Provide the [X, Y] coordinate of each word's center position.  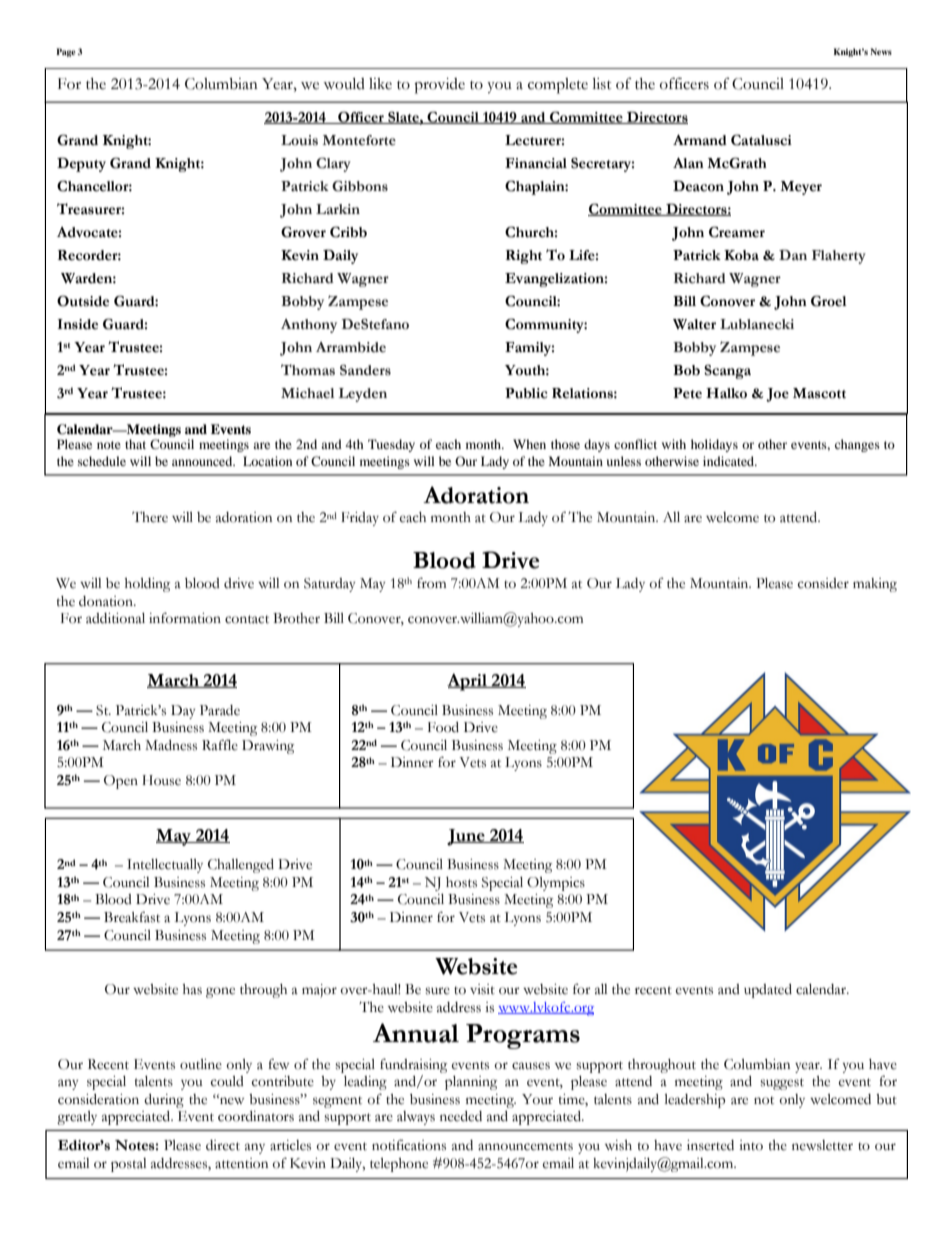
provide [439, 86]
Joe [777, 395]
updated [768, 991]
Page [66, 52]
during [164, 1101]
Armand [700, 140]
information [185, 618]
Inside [77, 324]
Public [526, 393]
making [875, 585]
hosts [461, 882]
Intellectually [165, 866]
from [431, 583]
